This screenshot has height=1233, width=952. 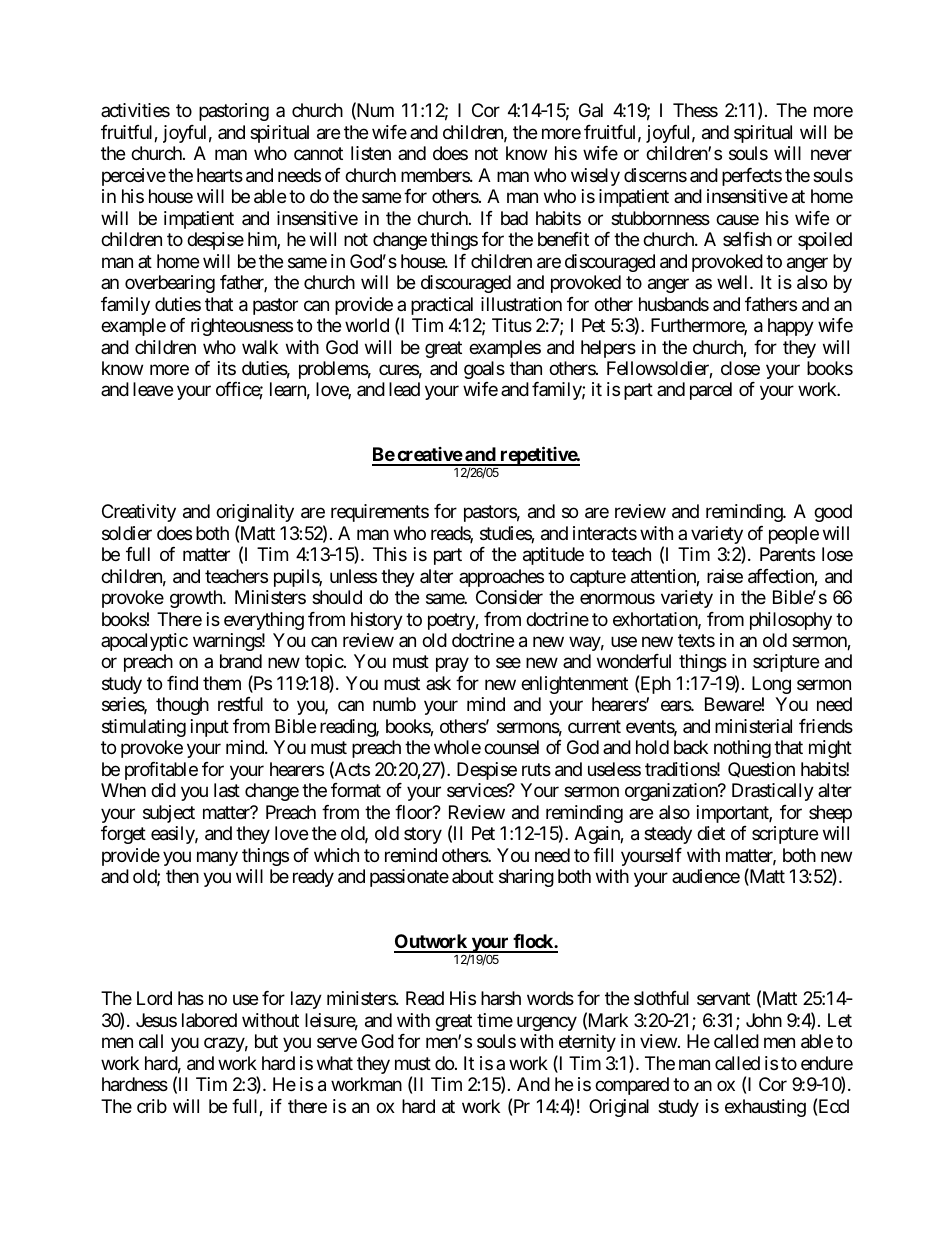 What do you see at coordinates (266, 1041) in the screenshot?
I see `but` at bounding box center [266, 1041].
